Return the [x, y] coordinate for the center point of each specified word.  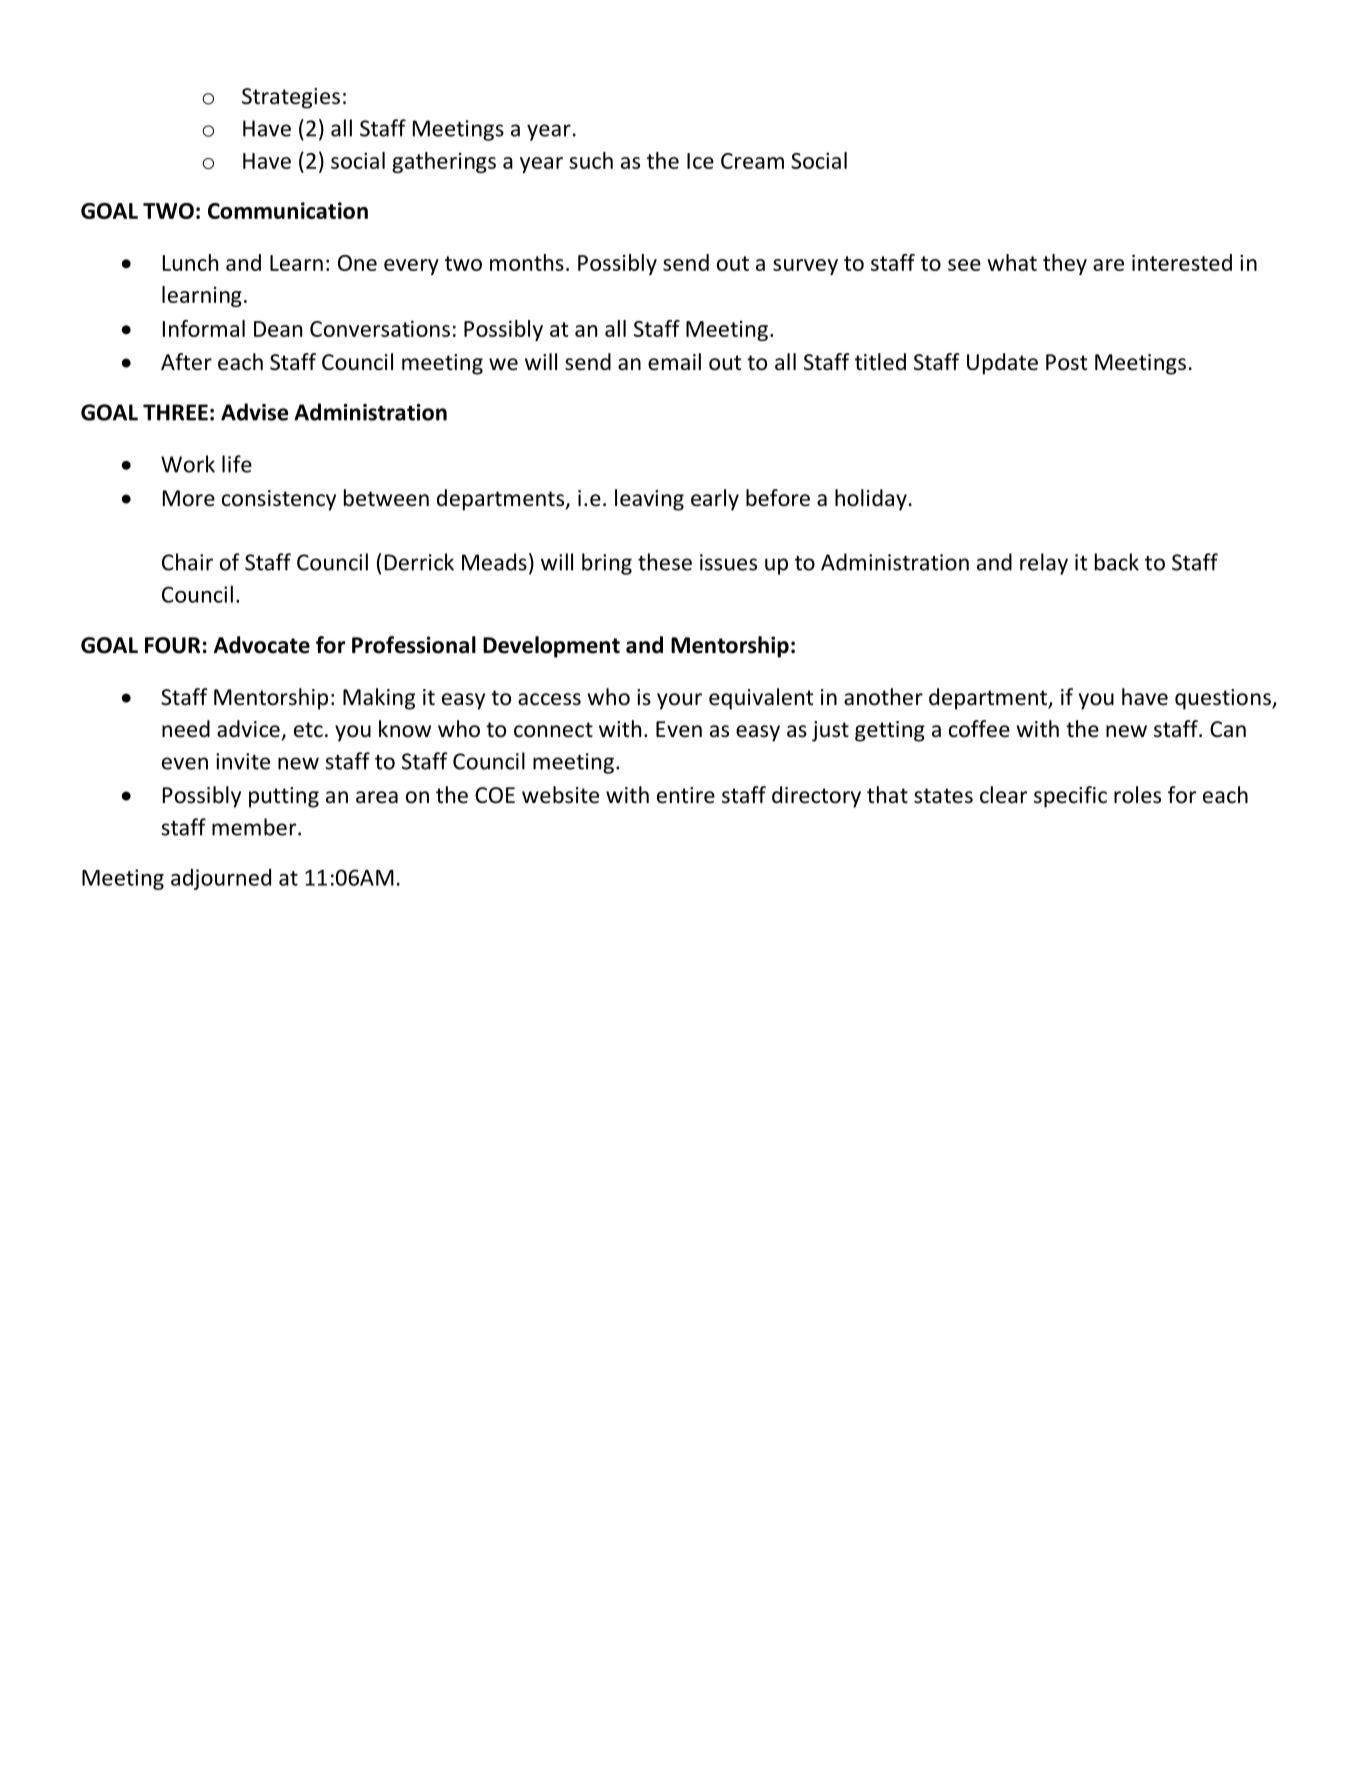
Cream [752, 161]
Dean [278, 329]
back [1117, 562]
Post [1066, 362]
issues [728, 562]
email [674, 362]
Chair [187, 562]
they [1065, 264]
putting [284, 797]
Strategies [291, 98]
